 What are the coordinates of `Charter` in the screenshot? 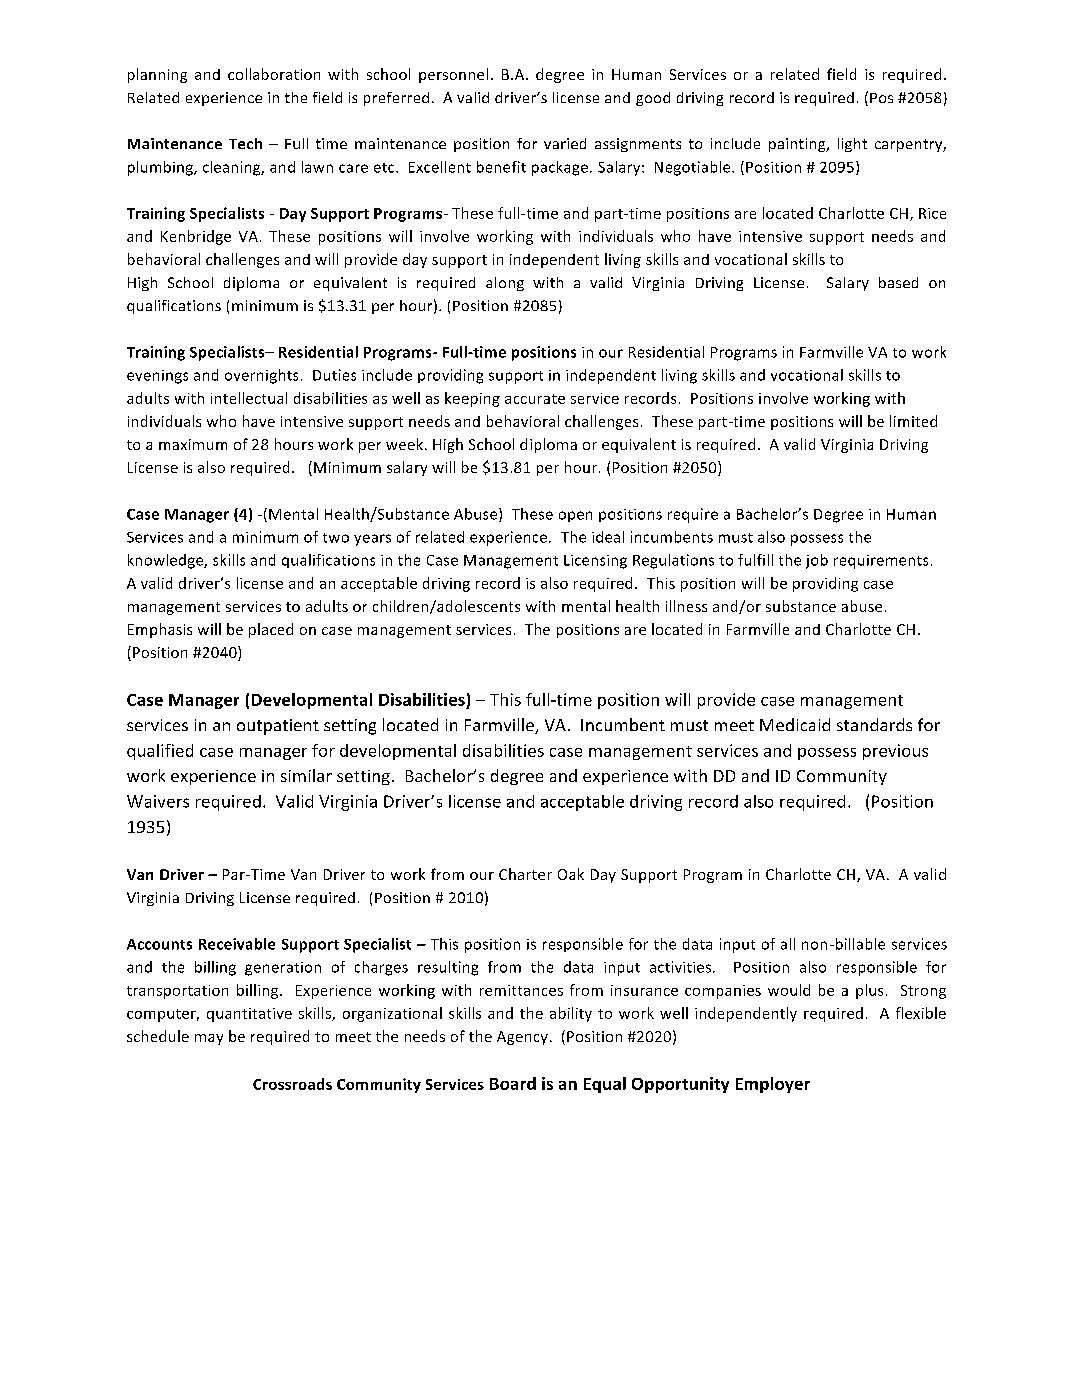 It's located at (525, 874).
